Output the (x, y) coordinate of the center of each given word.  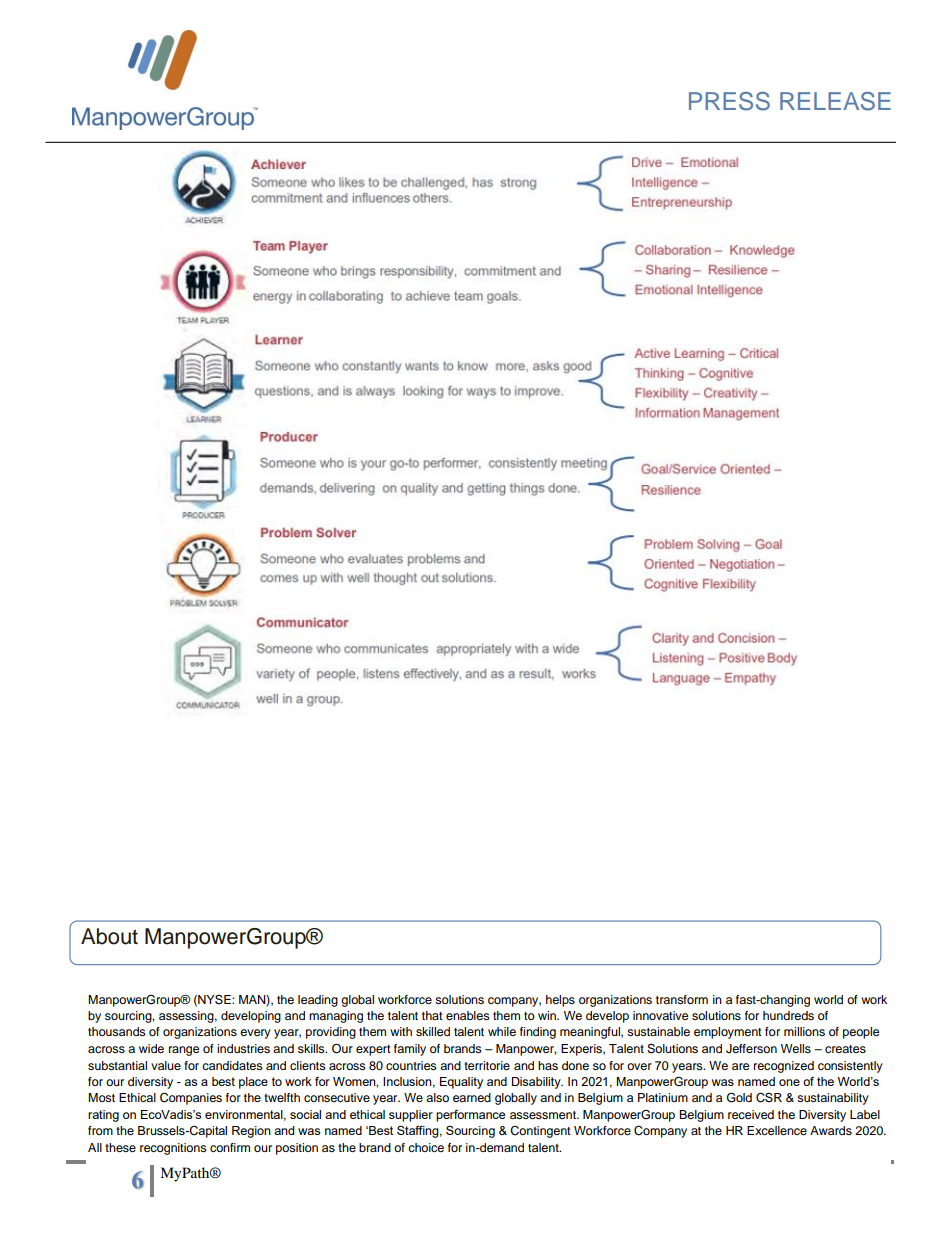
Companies (191, 1098)
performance (470, 1116)
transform (682, 999)
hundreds (788, 1015)
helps (560, 1001)
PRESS (729, 101)
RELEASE (835, 101)
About (109, 936)
